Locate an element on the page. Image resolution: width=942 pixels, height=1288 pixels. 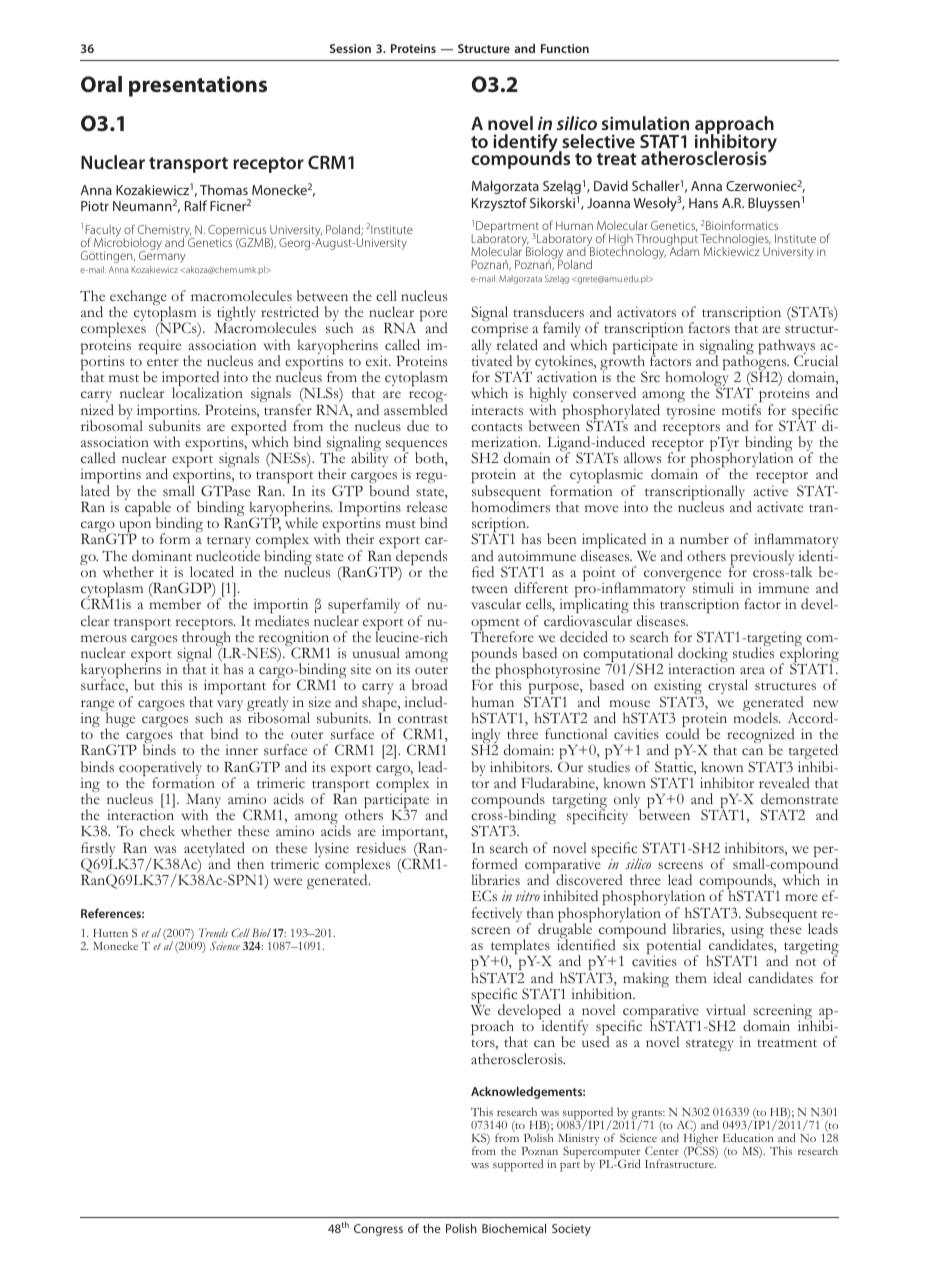
Education is located at coordinates (748, 1137).
